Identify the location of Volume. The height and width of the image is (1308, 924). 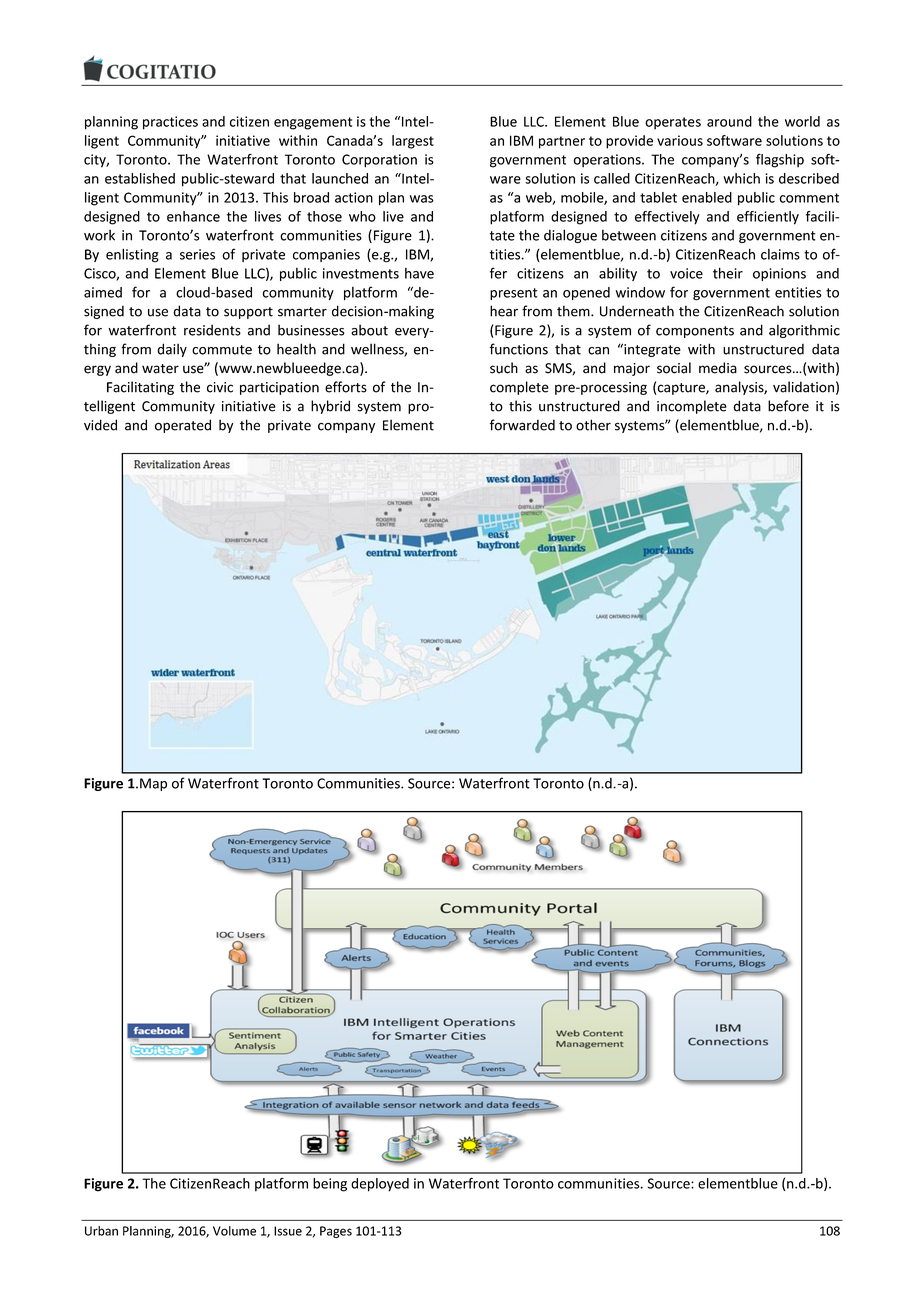
(234, 1231).
